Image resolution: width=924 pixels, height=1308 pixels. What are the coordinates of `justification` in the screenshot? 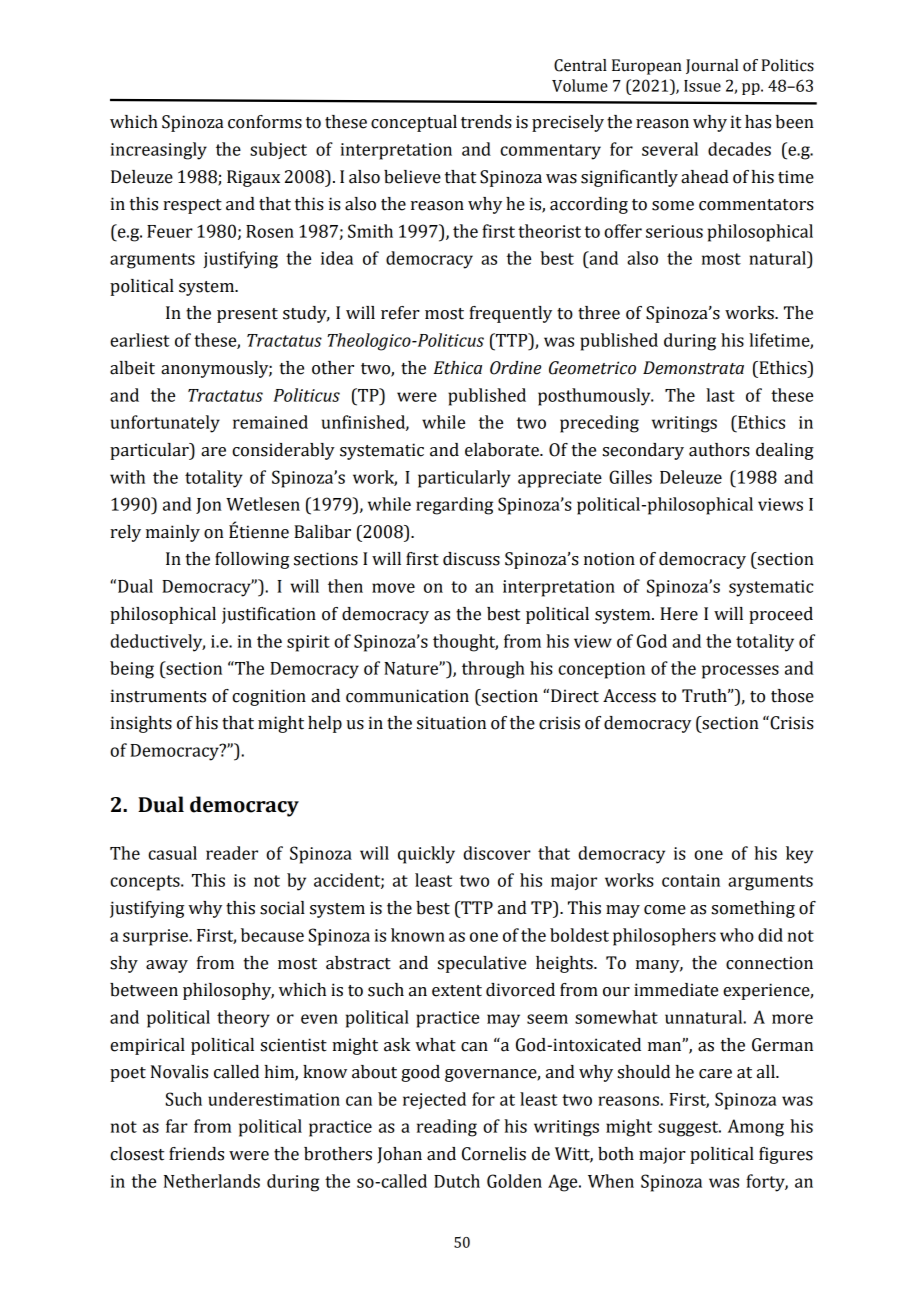 It's located at (269, 615).
